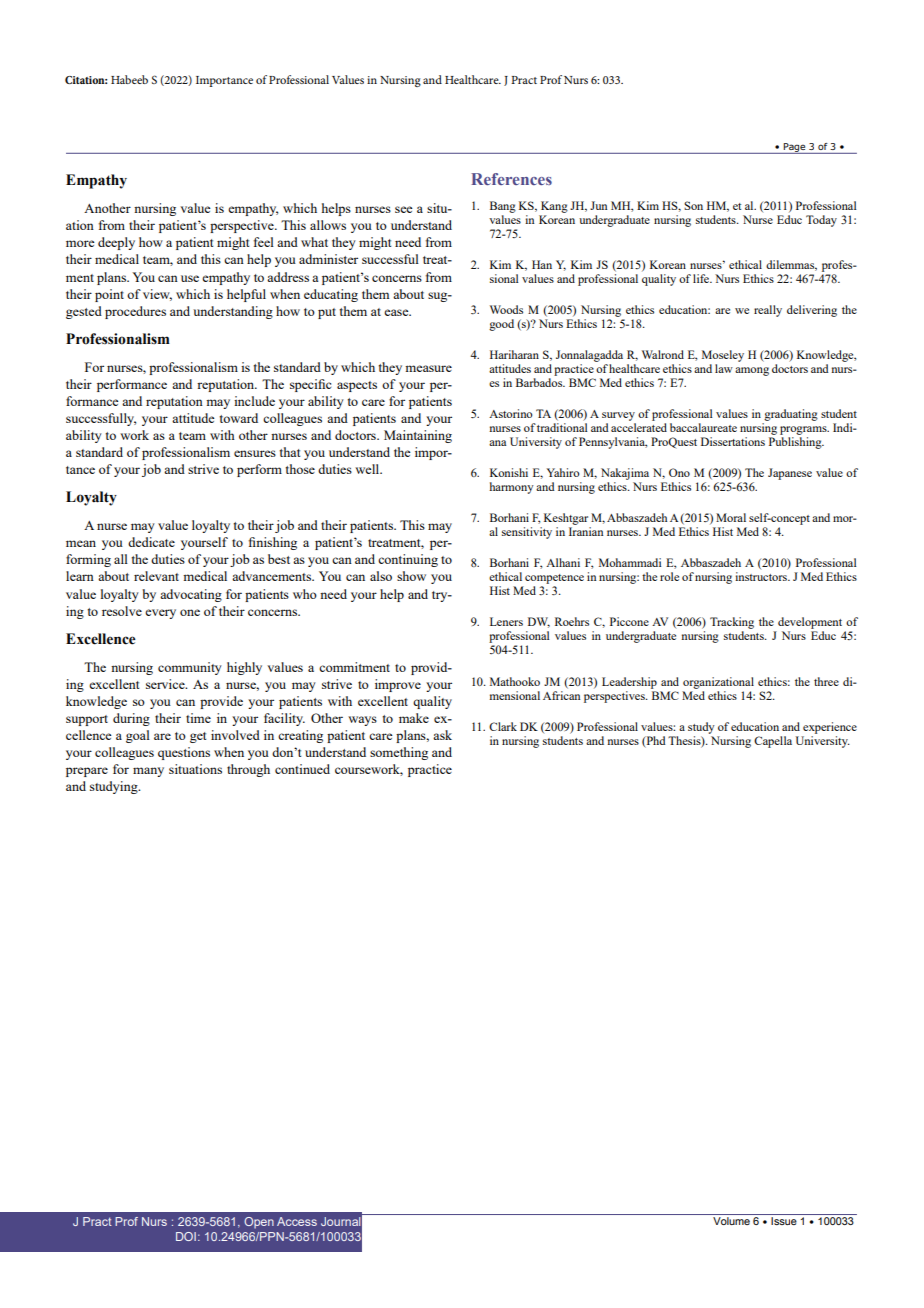  I want to click on many, so click(148, 772).
